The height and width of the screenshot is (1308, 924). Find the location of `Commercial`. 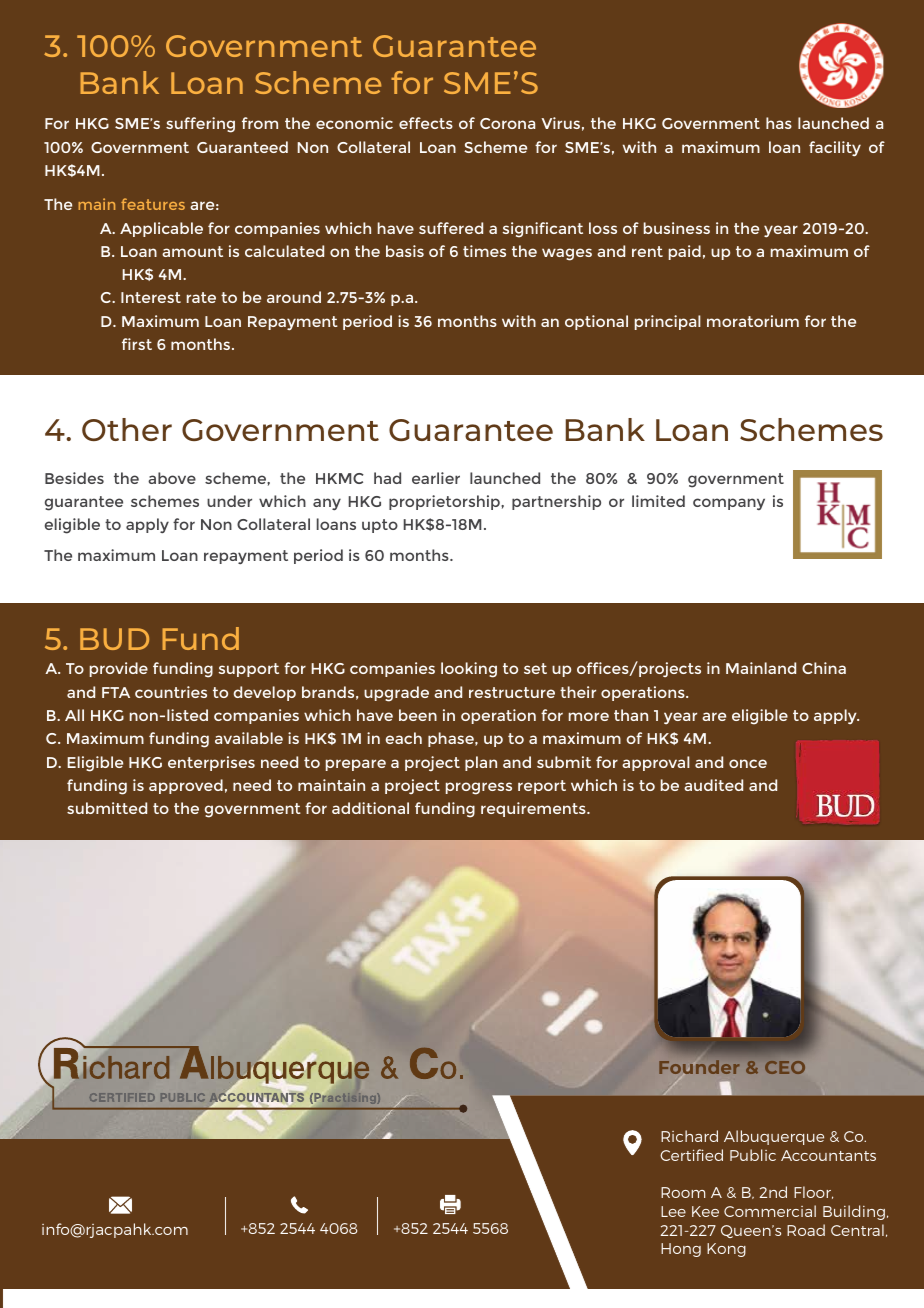

Commercial is located at coordinates (770, 1211).
